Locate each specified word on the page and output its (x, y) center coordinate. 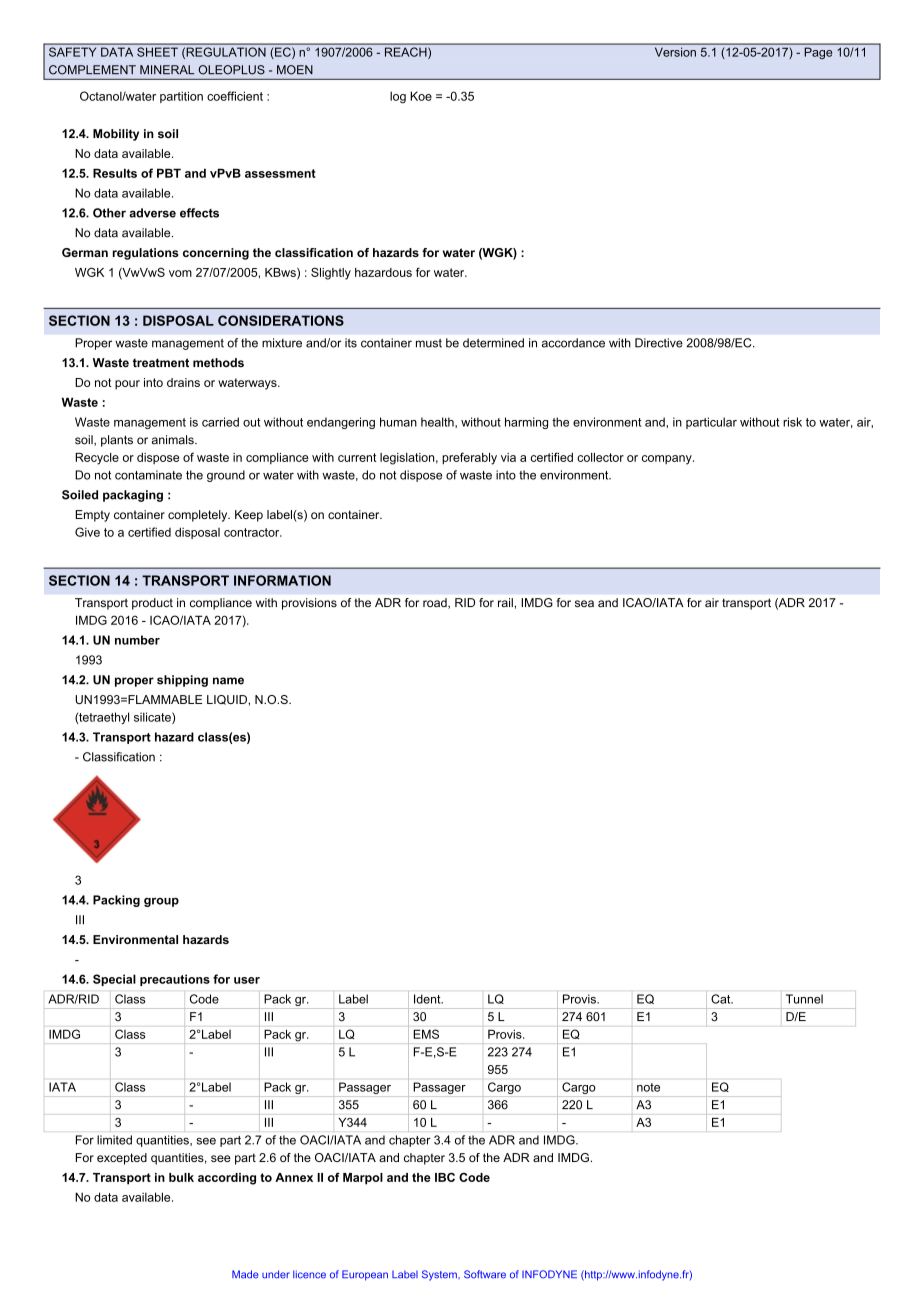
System (440, 1275)
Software (485, 1274)
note (648, 1087)
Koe (421, 96)
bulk (181, 1177)
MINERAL (167, 69)
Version (675, 52)
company (668, 460)
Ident (428, 999)
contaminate (148, 475)
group (161, 902)
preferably (469, 458)
